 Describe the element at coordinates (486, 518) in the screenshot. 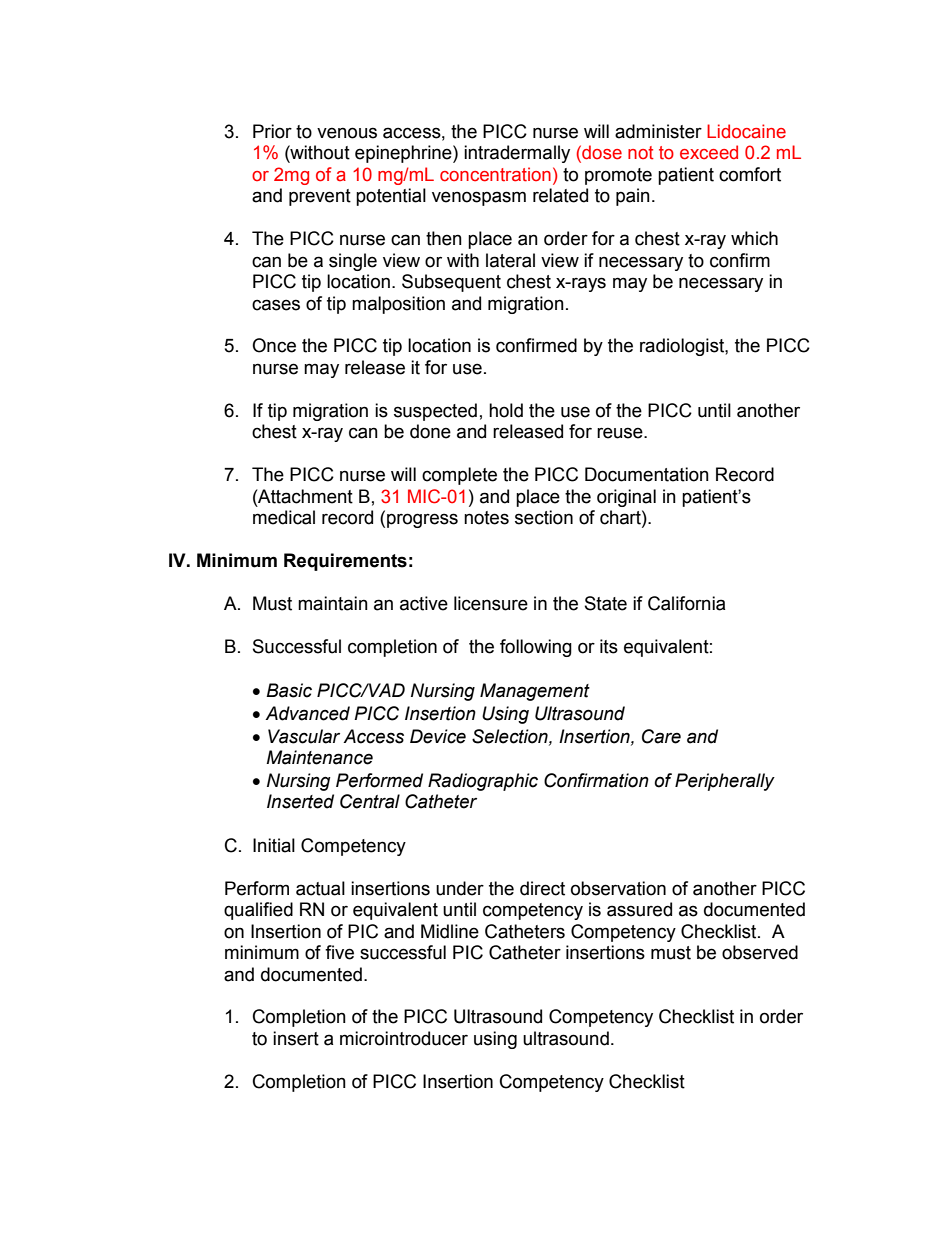

I see `notes` at that location.
